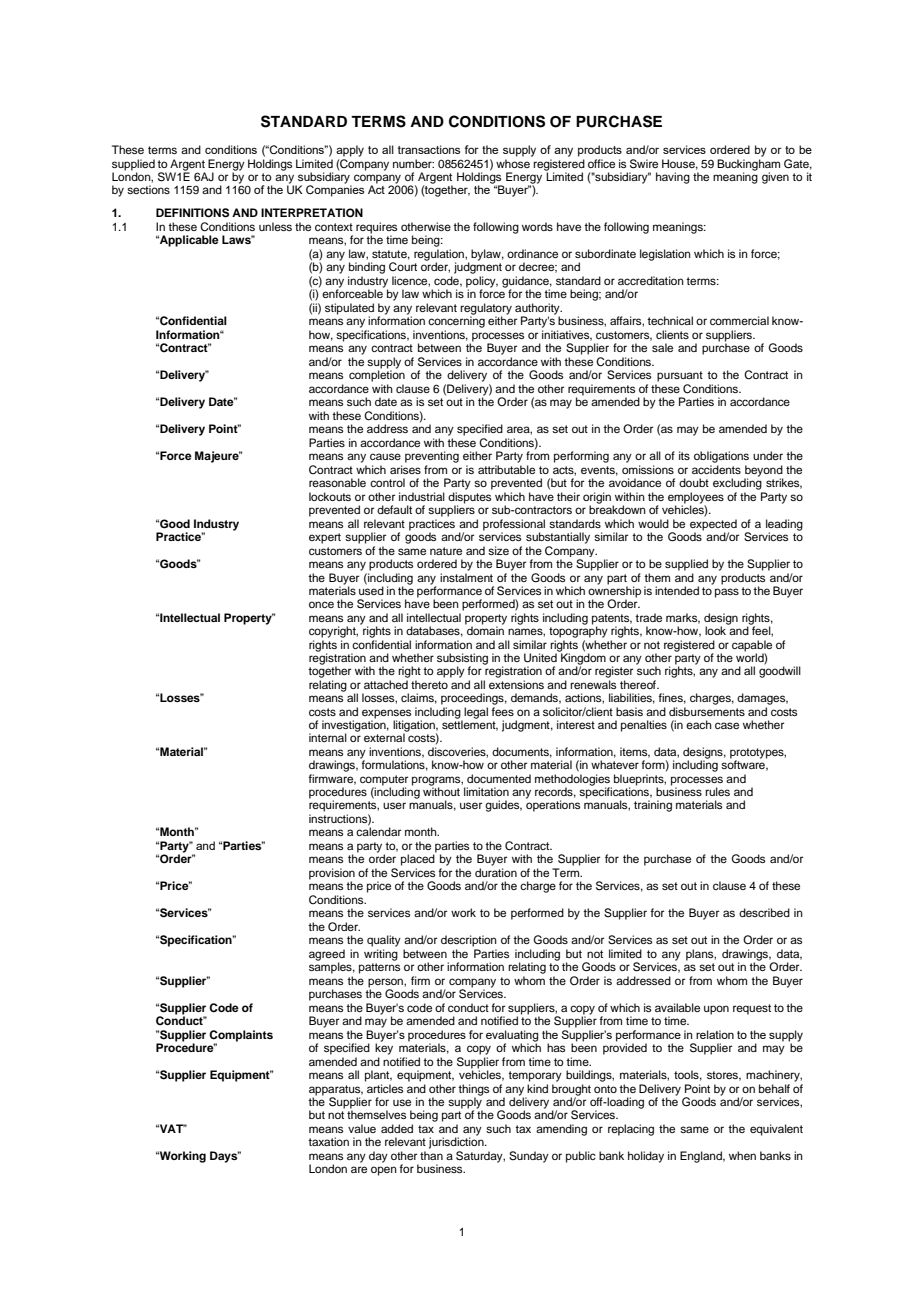 This image has height=1308, width=924. Describe the element at coordinates (673, 178) in the image. I see `having` at that location.
